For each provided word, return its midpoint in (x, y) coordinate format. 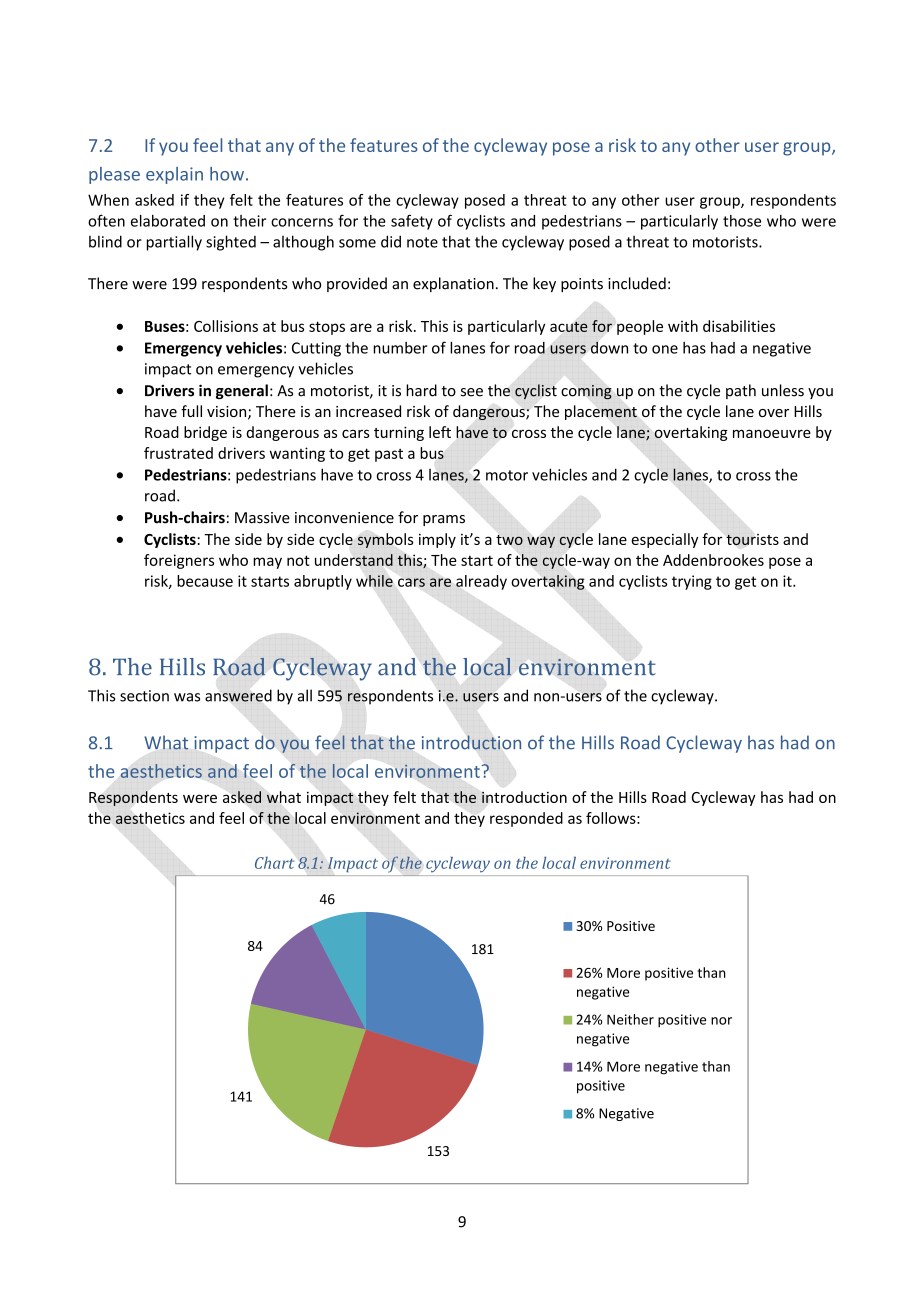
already (481, 582)
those (742, 221)
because (205, 581)
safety (412, 222)
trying (692, 582)
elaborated (168, 221)
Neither (630, 1019)
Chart (274, 863)
